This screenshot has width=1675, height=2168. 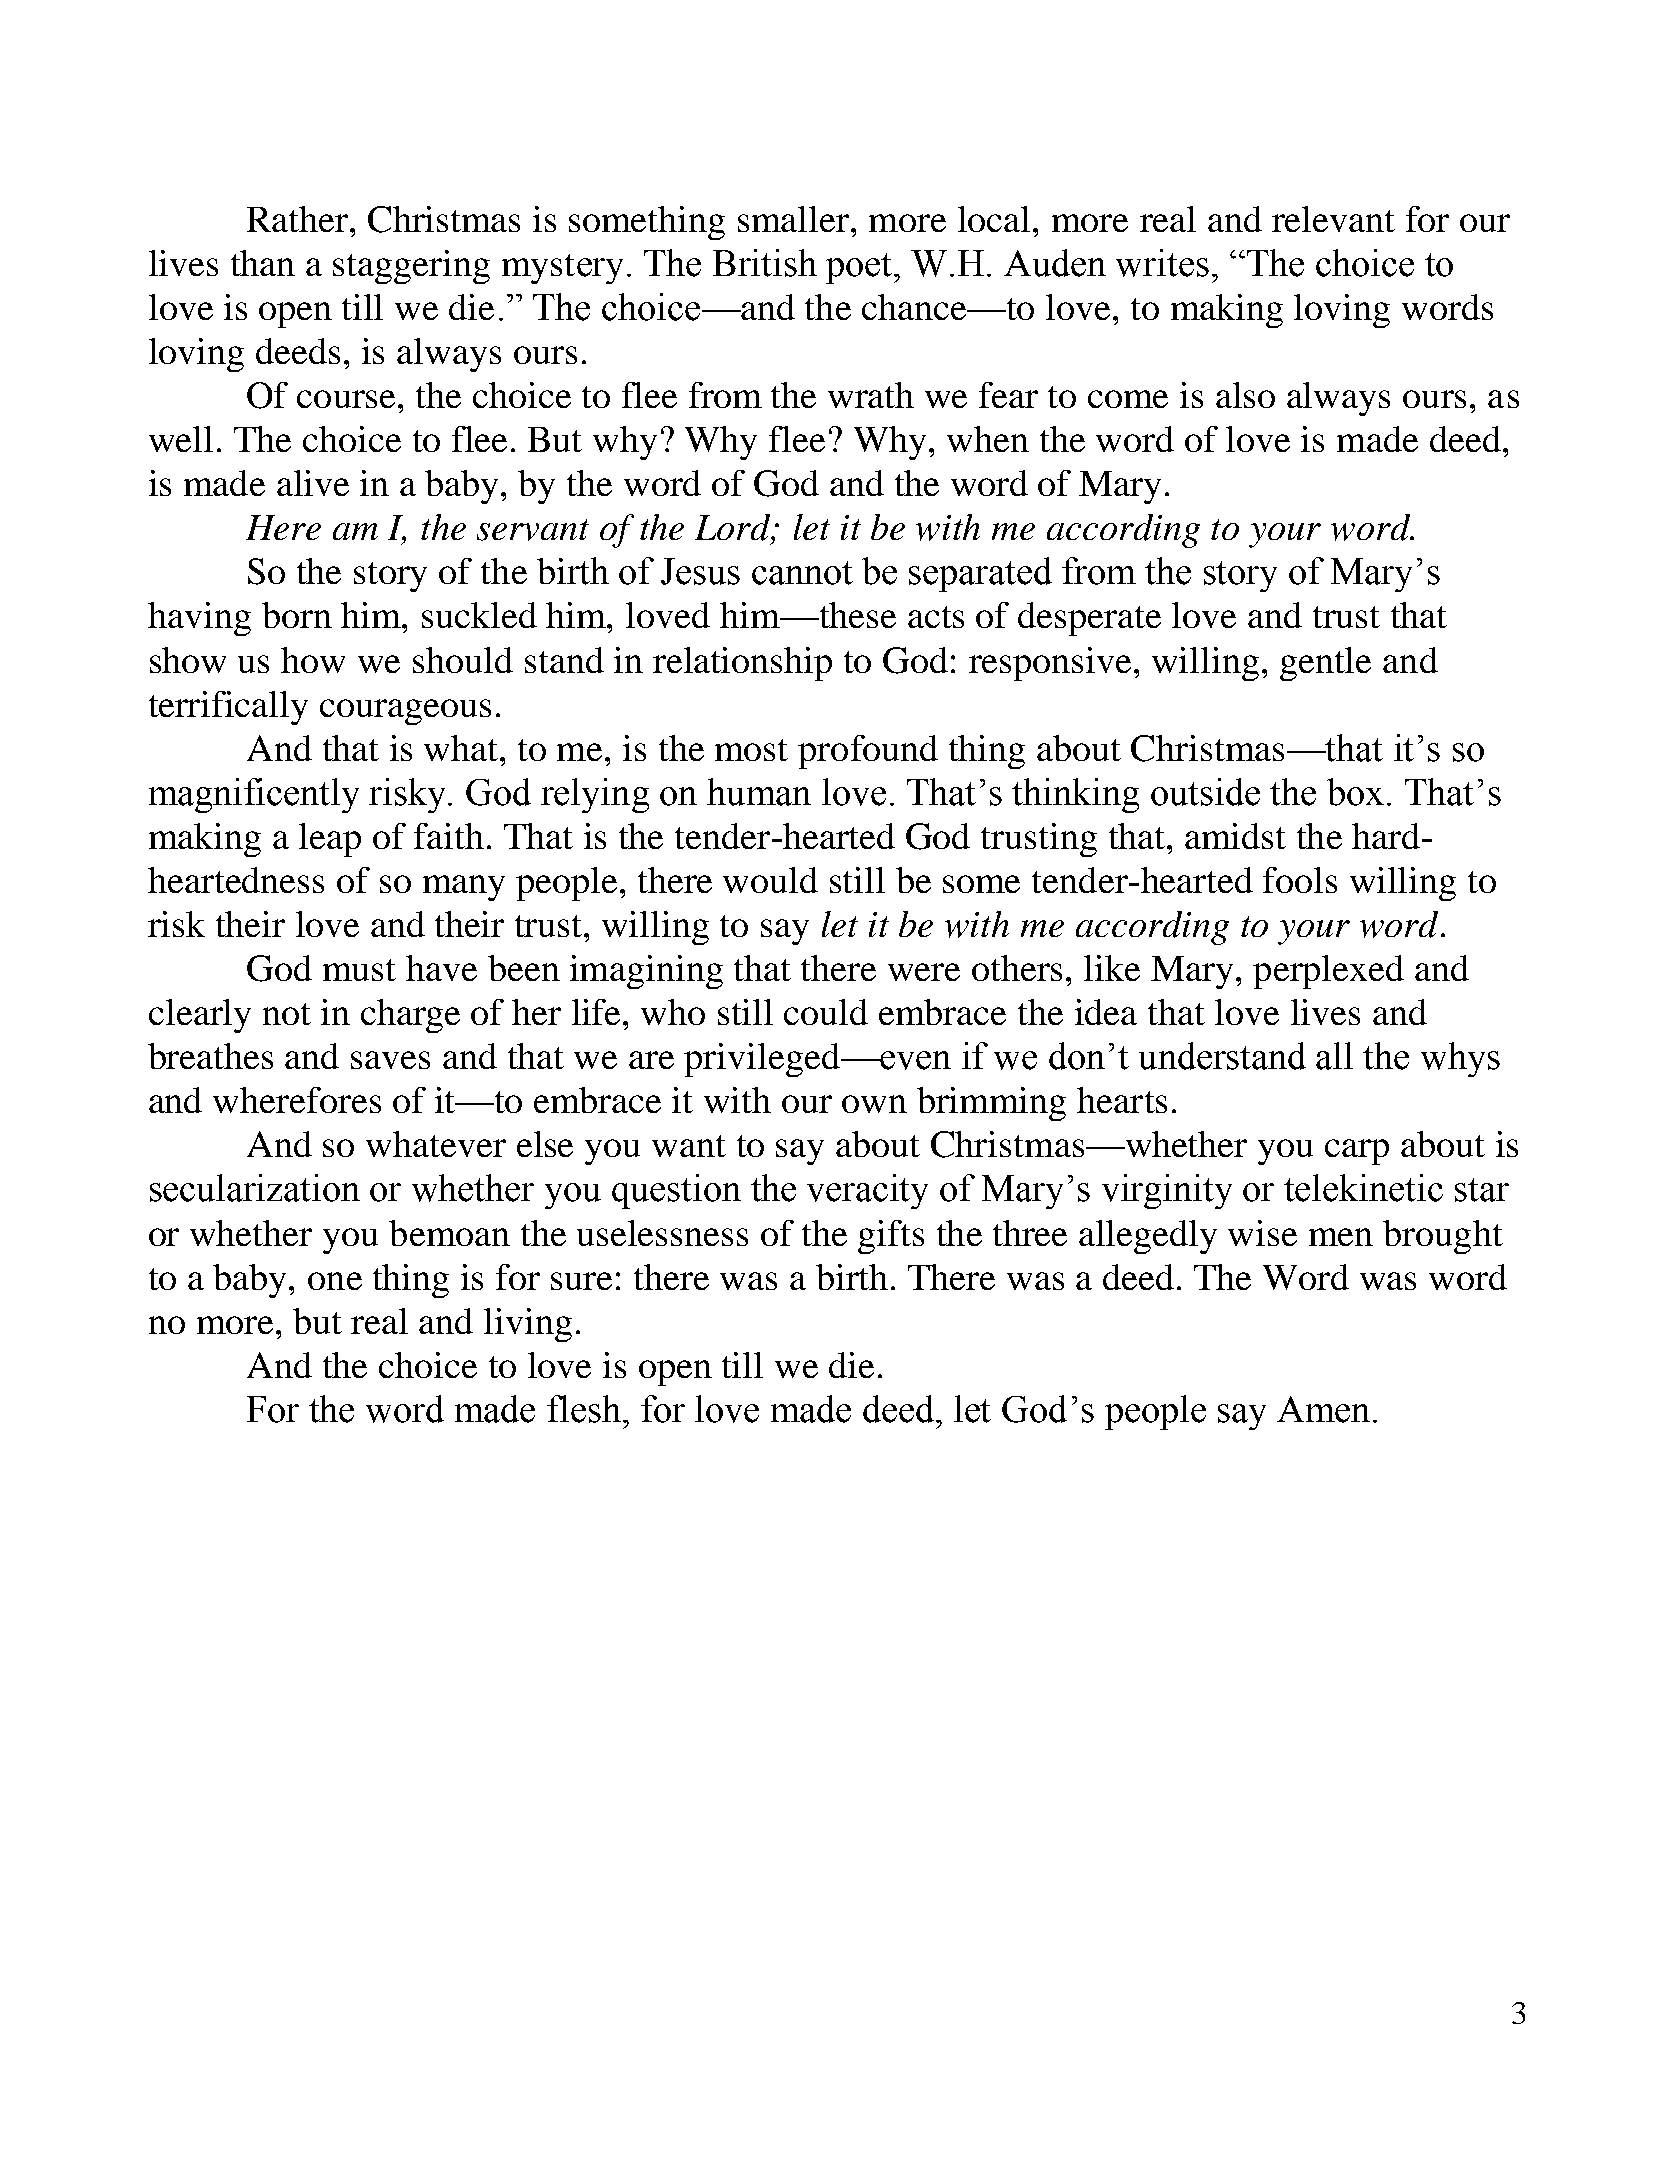 What do you see at coordinates (335, 1281) in the screenshot?
I see `one` at bounding box center [335, 1281].
